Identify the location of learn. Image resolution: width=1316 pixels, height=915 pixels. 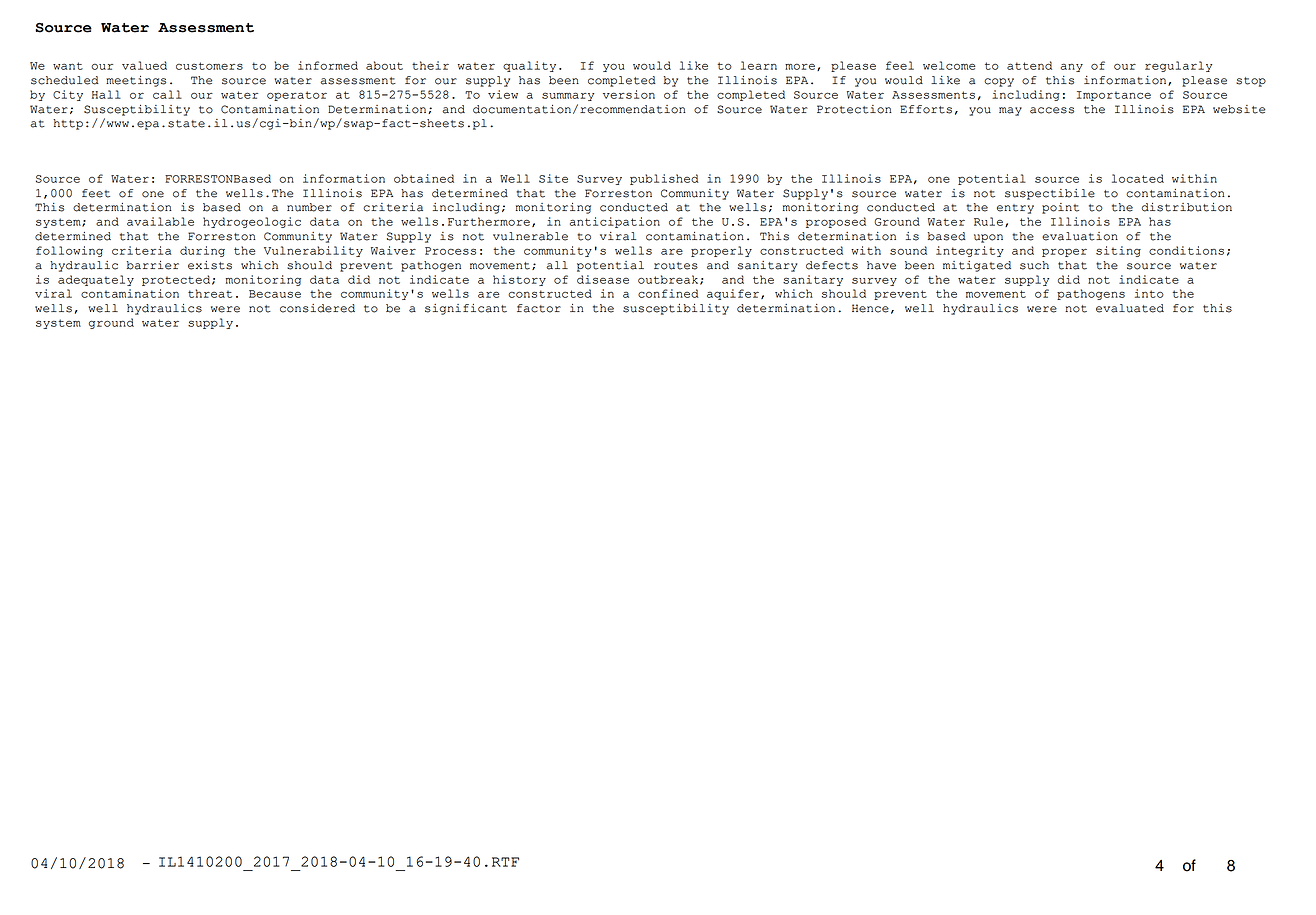
(759, 65).
